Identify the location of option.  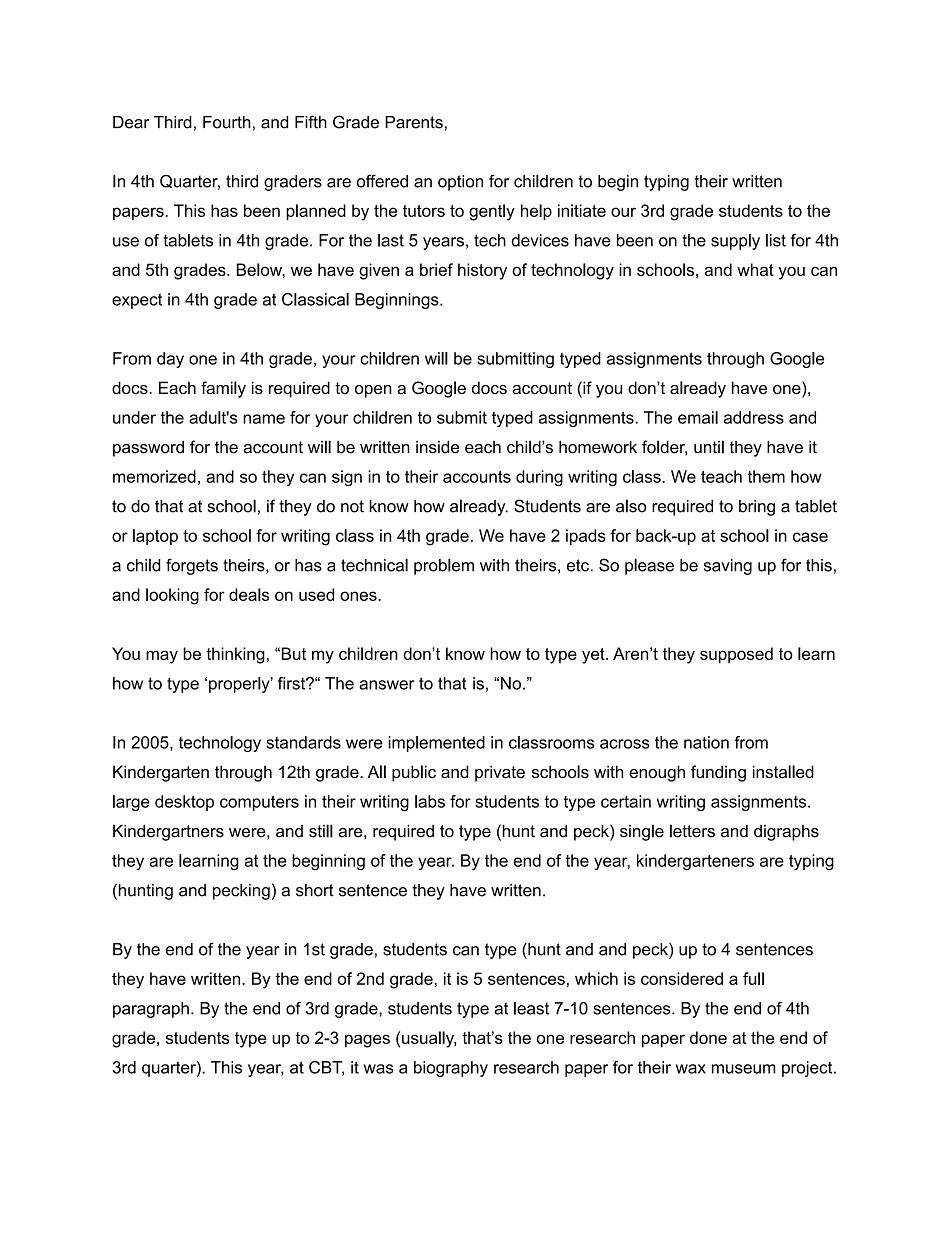
(460, 183).
